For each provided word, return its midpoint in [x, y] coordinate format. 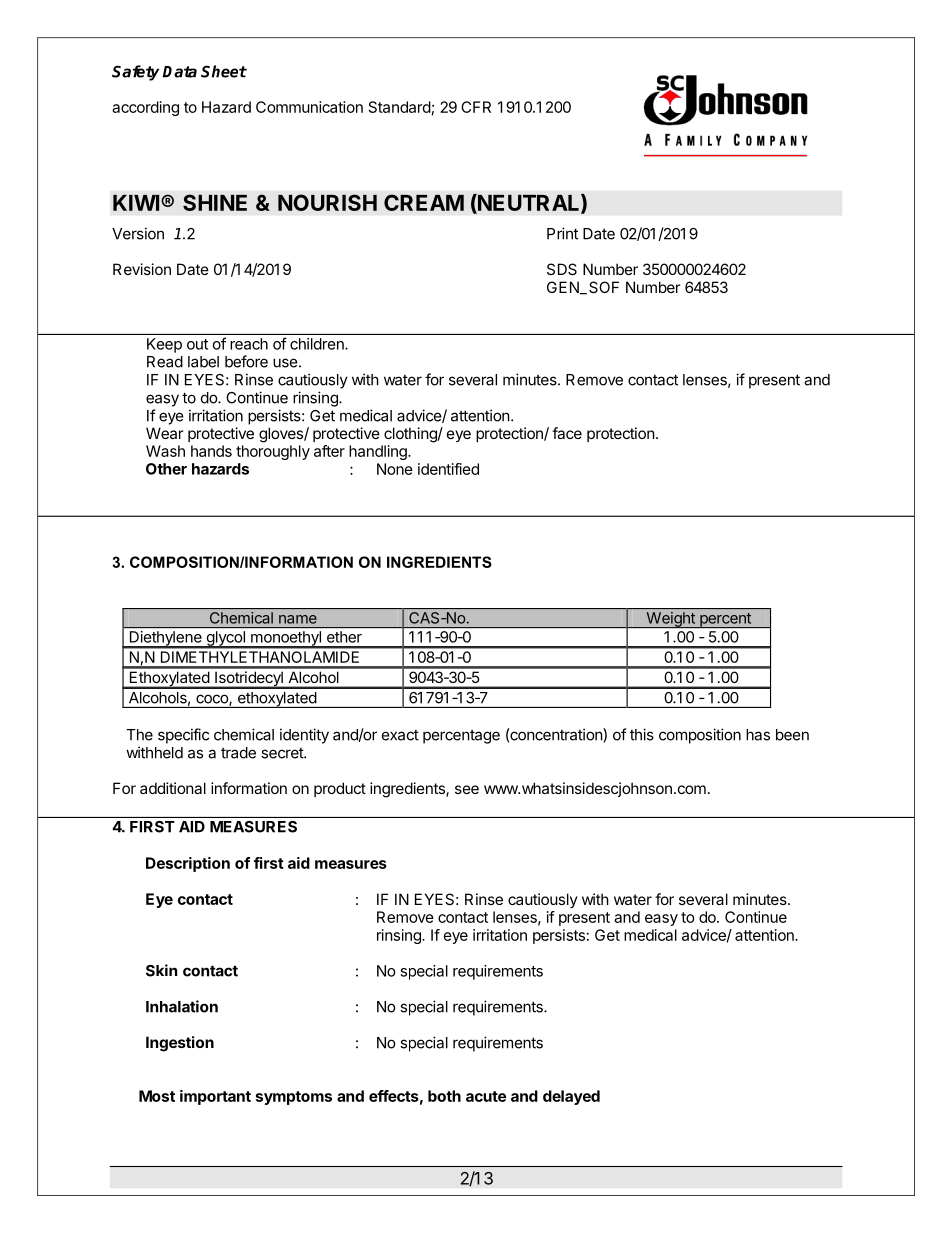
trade [238, 753]
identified [448, 469]
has [758, 735]
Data [180, 72]
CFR [476, 107]
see [467, 789]
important [215, 1097]
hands [211, 451]
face [567, 433]
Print [562, 233]
